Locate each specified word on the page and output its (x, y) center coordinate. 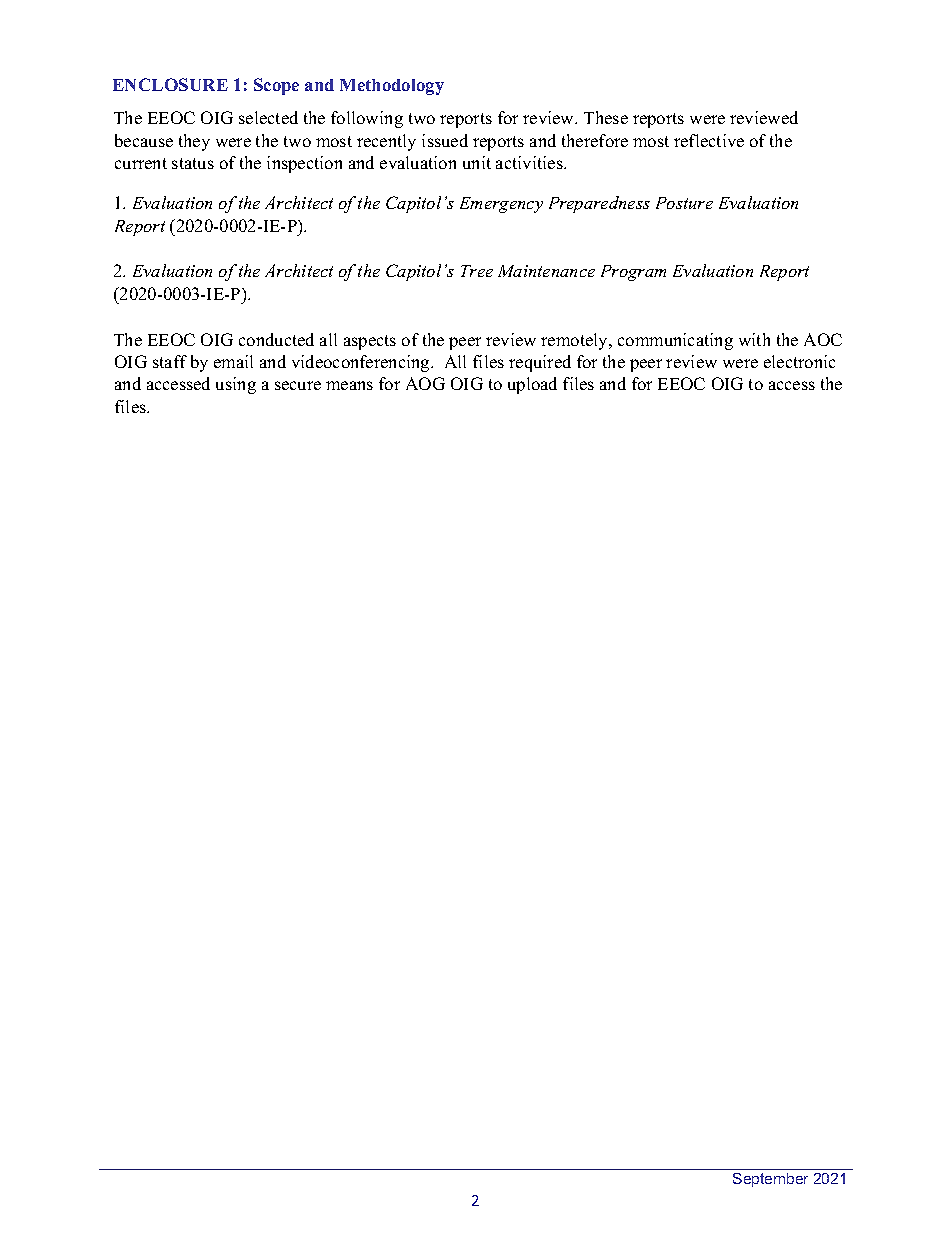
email (233, 361)
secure (298, 385)
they (194, 142)
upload (532, 385)
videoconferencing (362, 363)
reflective (709, 140)
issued (445, 140)
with (754, 339)
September (770, 1180)
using (236, 385)
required (540, 363)
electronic (799, 361)
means (349, 385)
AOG (425, 383)
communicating (675, 341)
